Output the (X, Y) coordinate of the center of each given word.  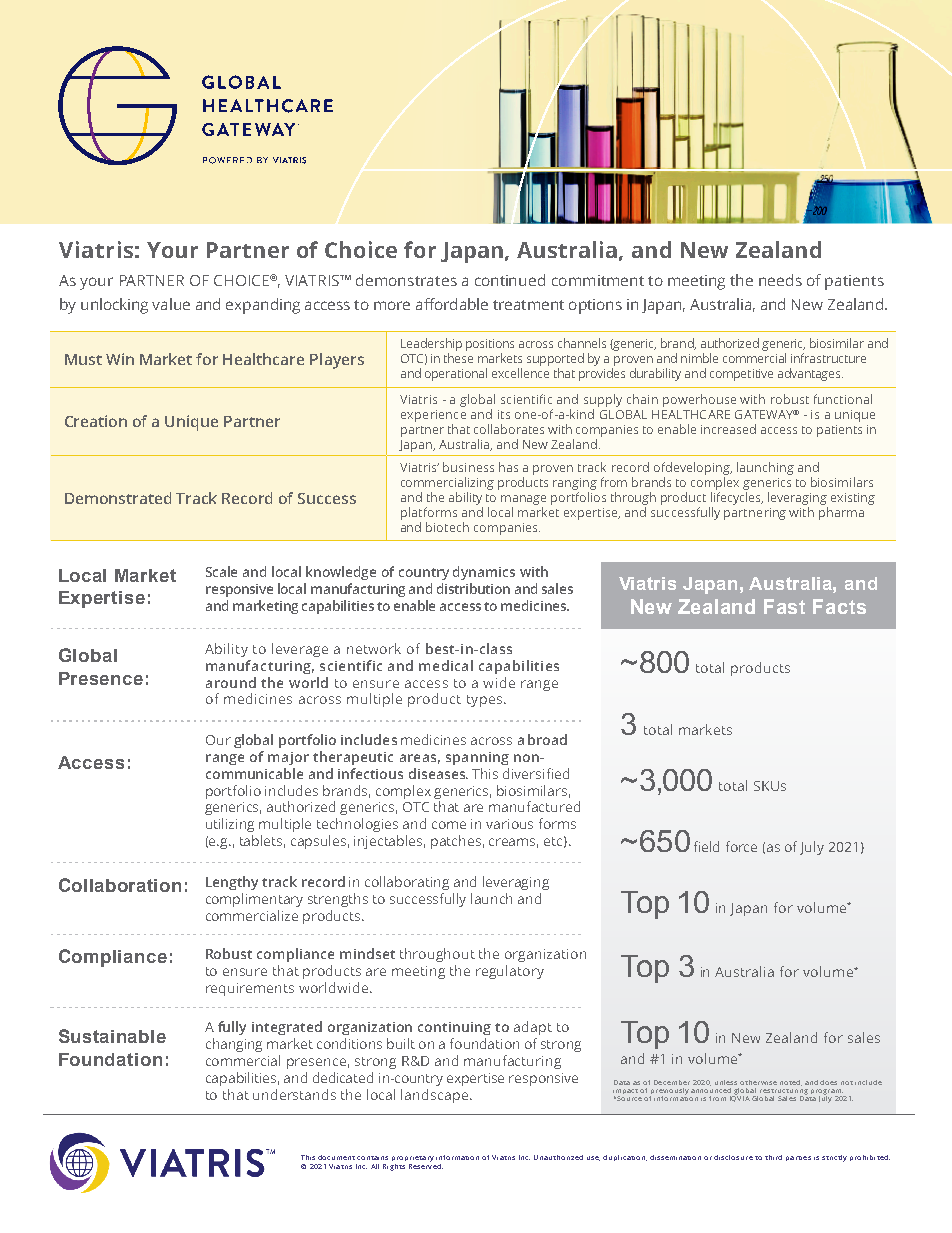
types (484, 701)
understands (294, 1094)
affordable (452, 304)
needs (780, 280)
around (231, 682)
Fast (784, 606)
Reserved (426, 1166)
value (171, 304)
